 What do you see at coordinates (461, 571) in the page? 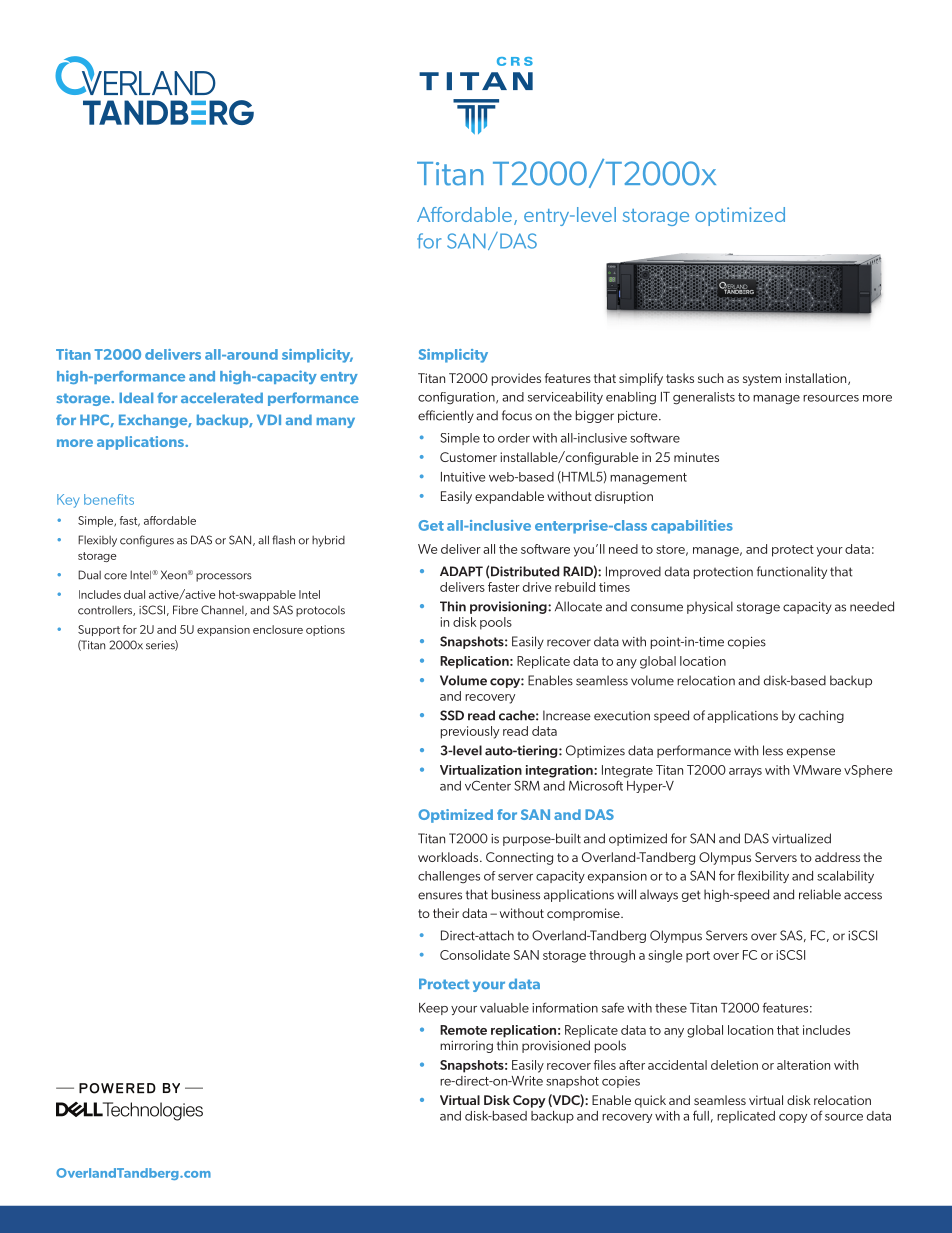
I see `ADAPT` at bounding box center [461, 571].
